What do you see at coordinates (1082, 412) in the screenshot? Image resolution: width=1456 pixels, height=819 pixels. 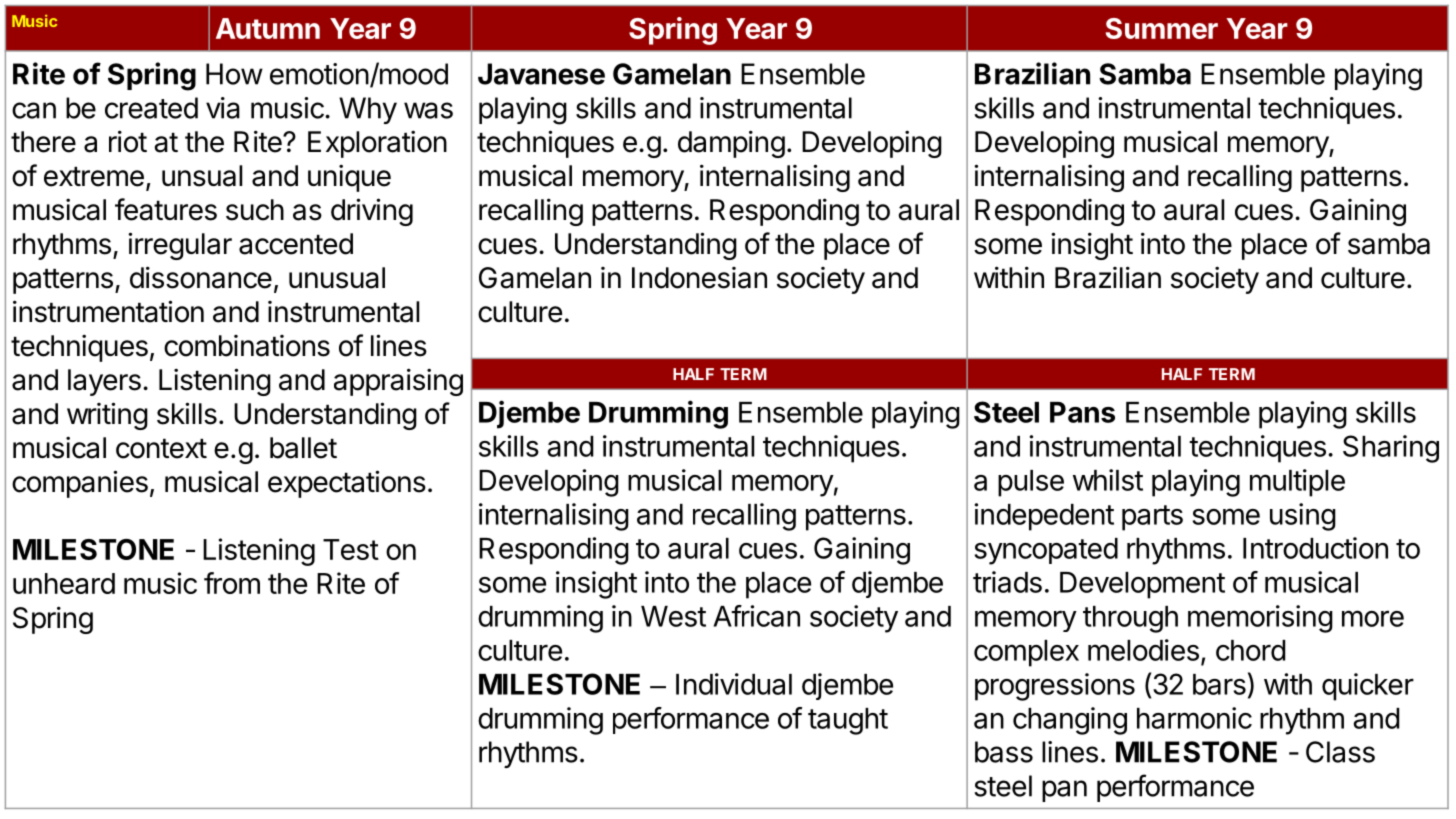 I see `Pans` at bounding box center [1082, 412].
